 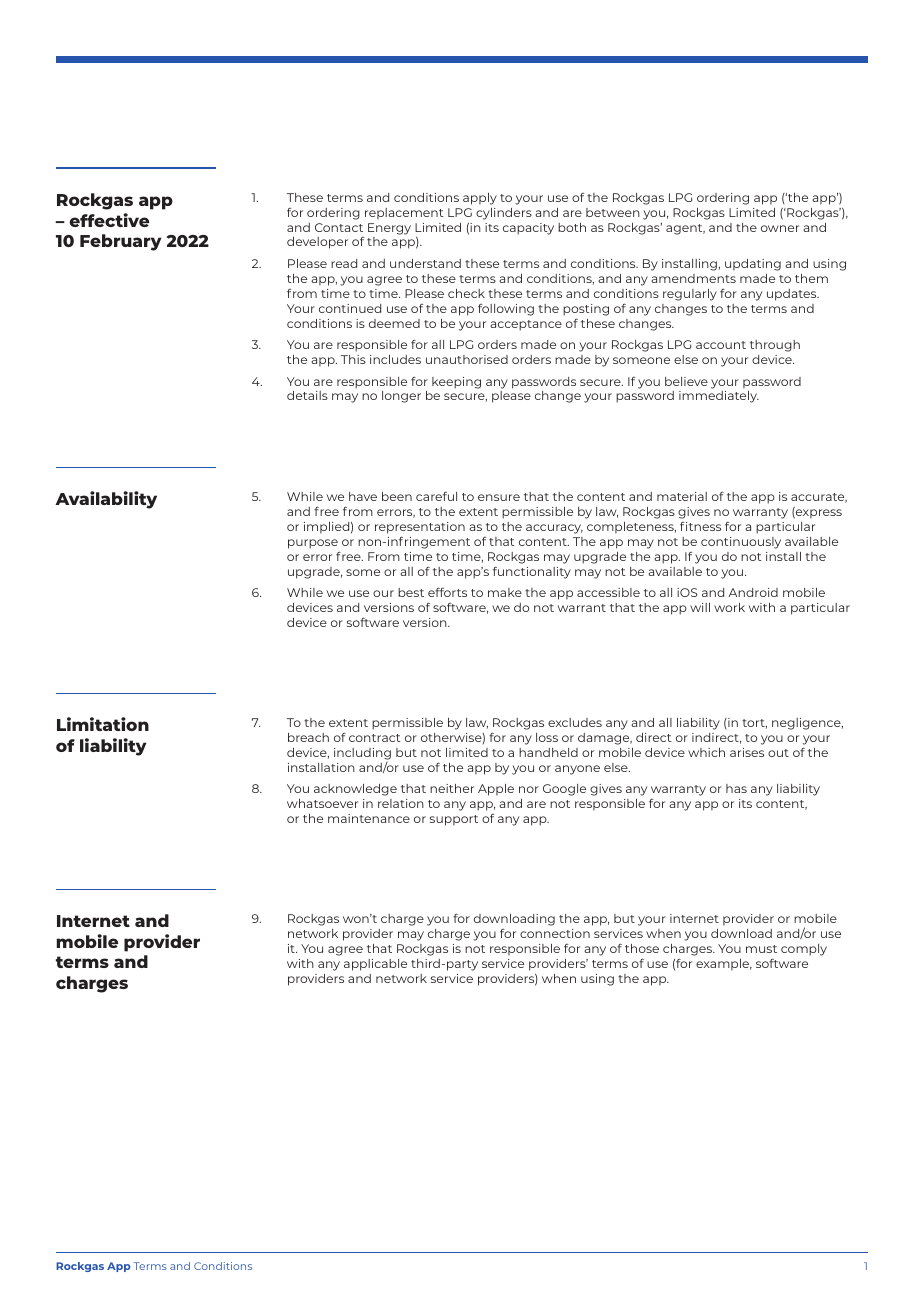 What do you see at coordinates (753, 592) in the page?
I see `Android` at bounding box center [753, 592].
